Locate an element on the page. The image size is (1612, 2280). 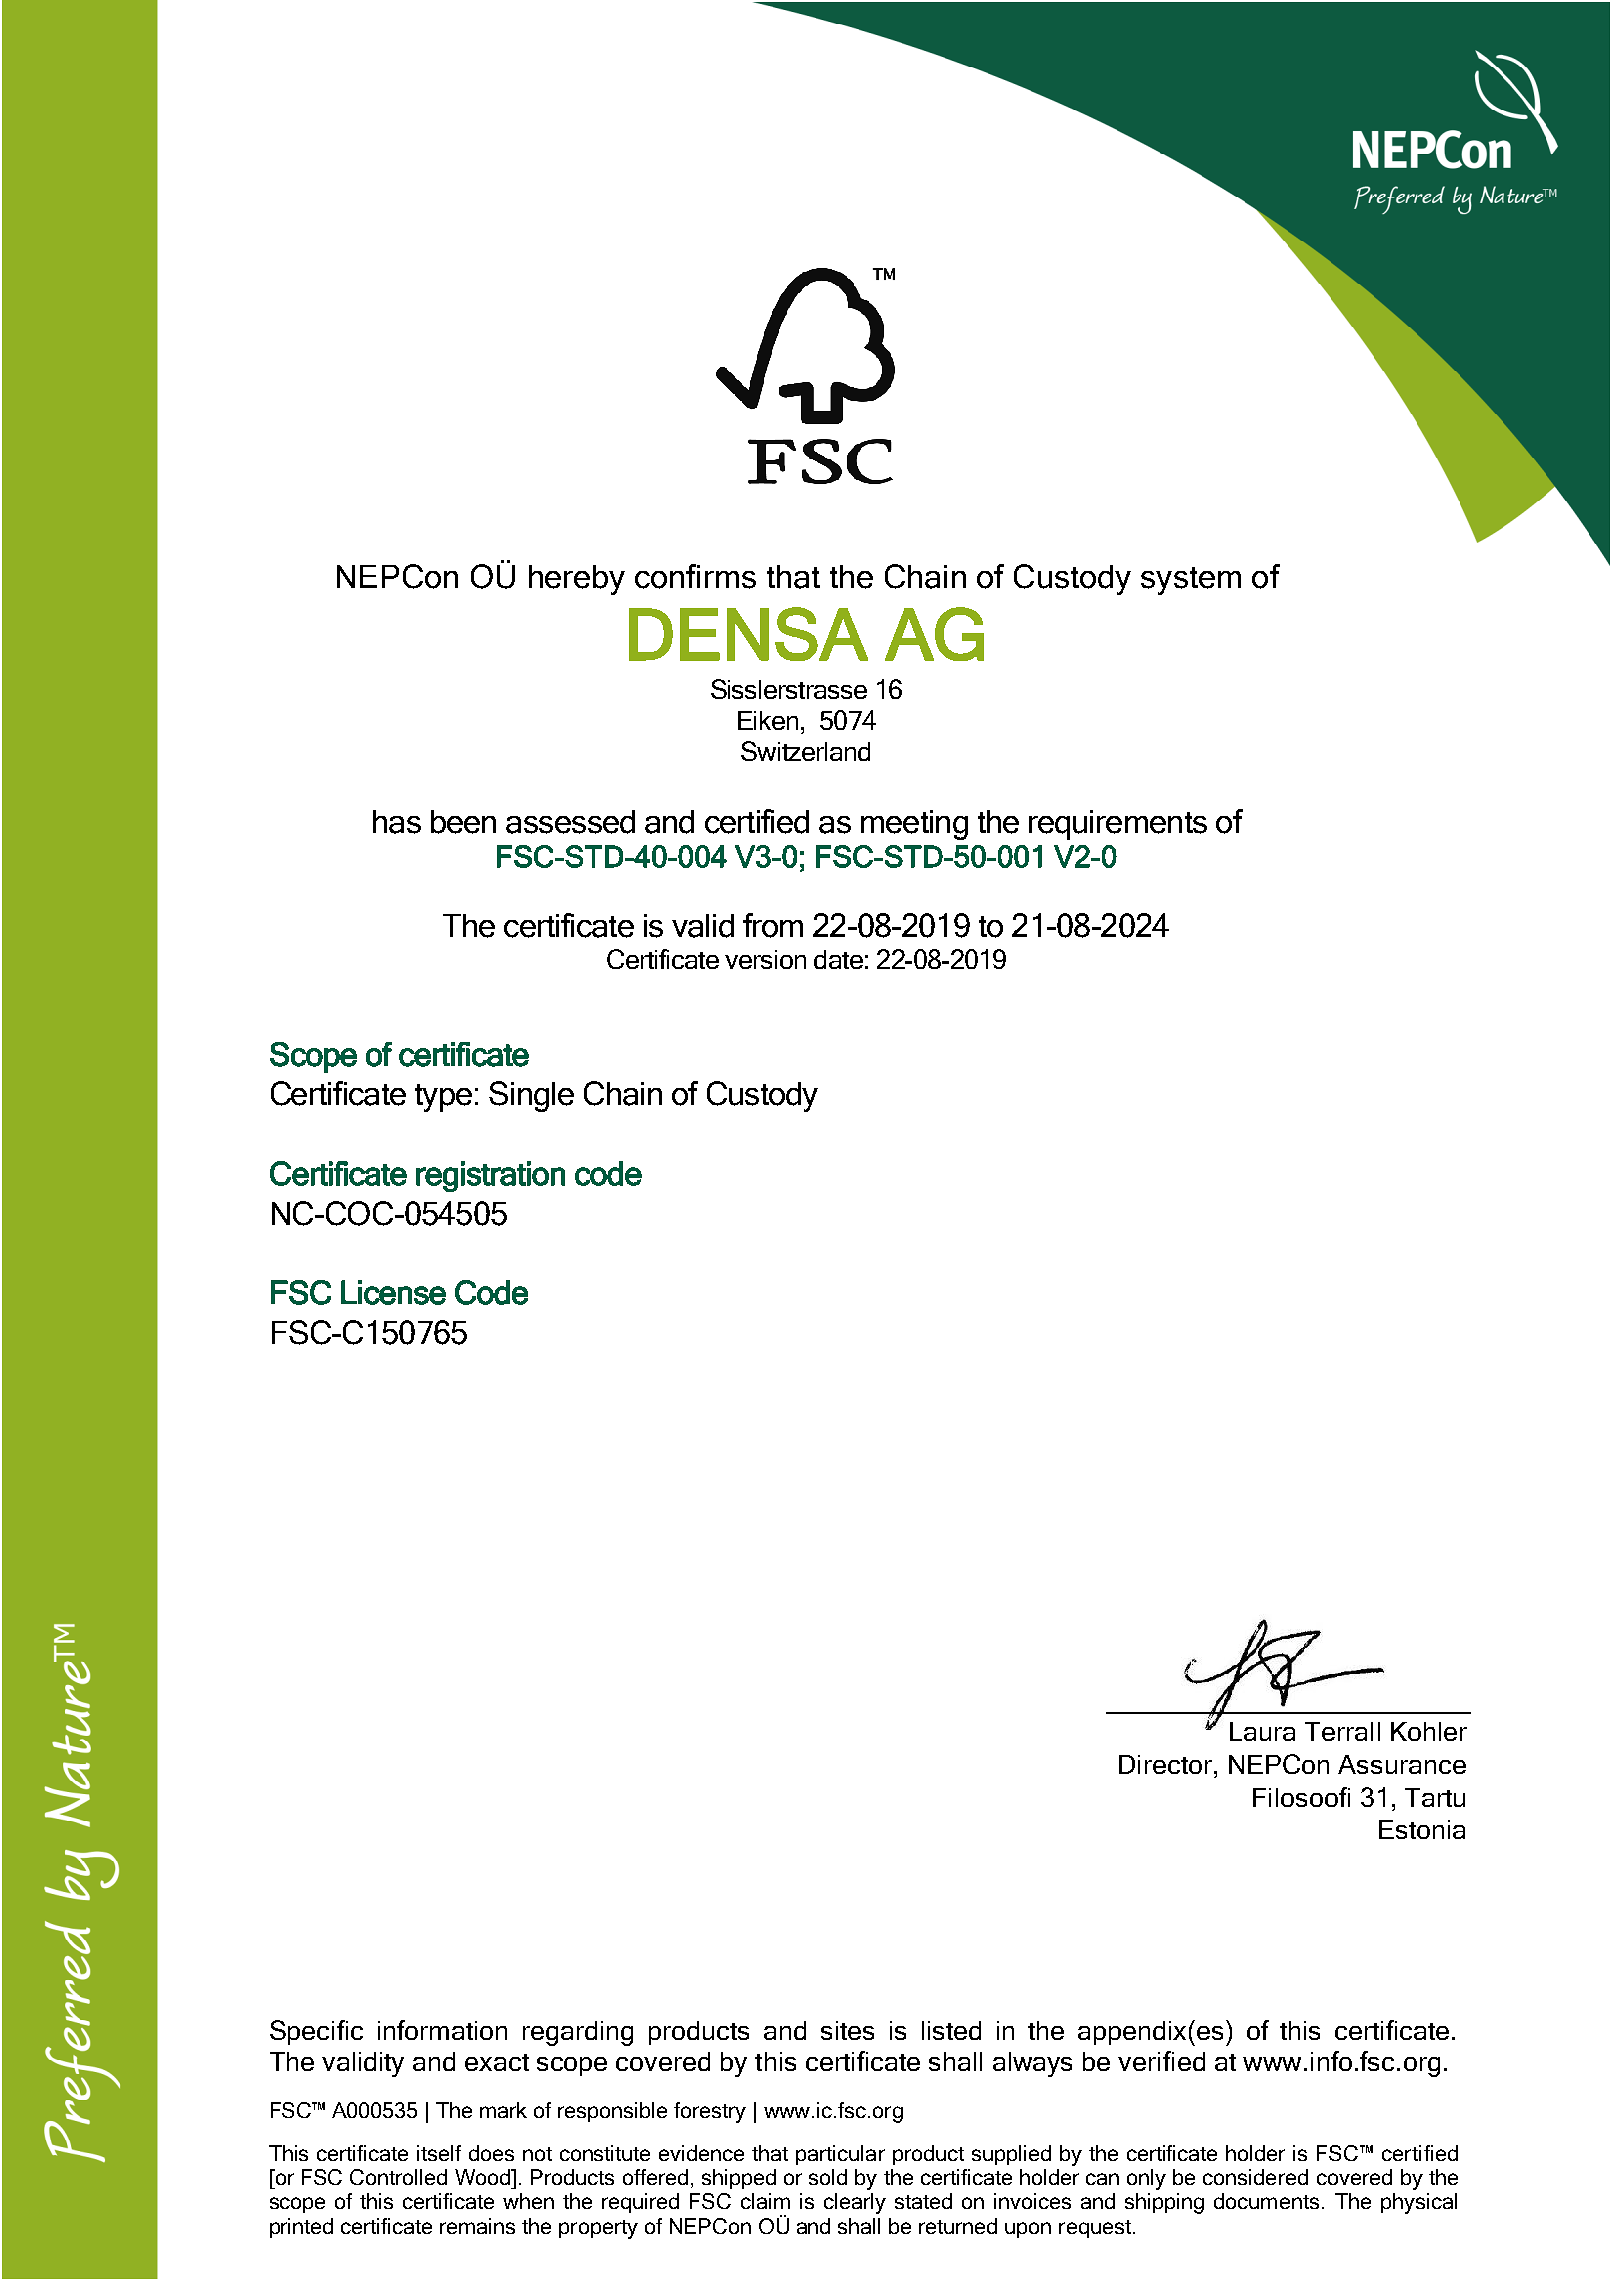
hereby is located at coordinates (577, 580).
